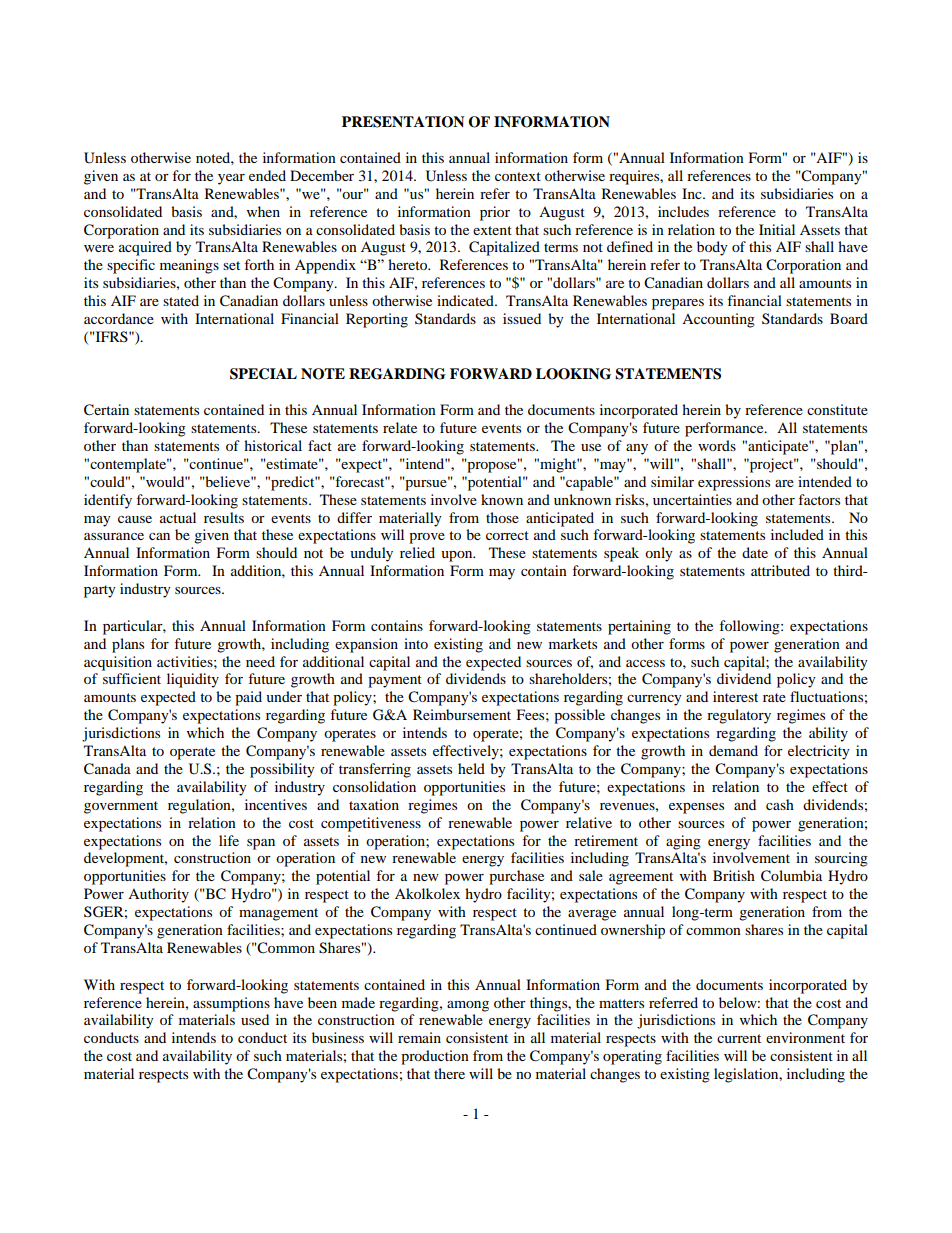  I want to click on year, so click(231, 179).
